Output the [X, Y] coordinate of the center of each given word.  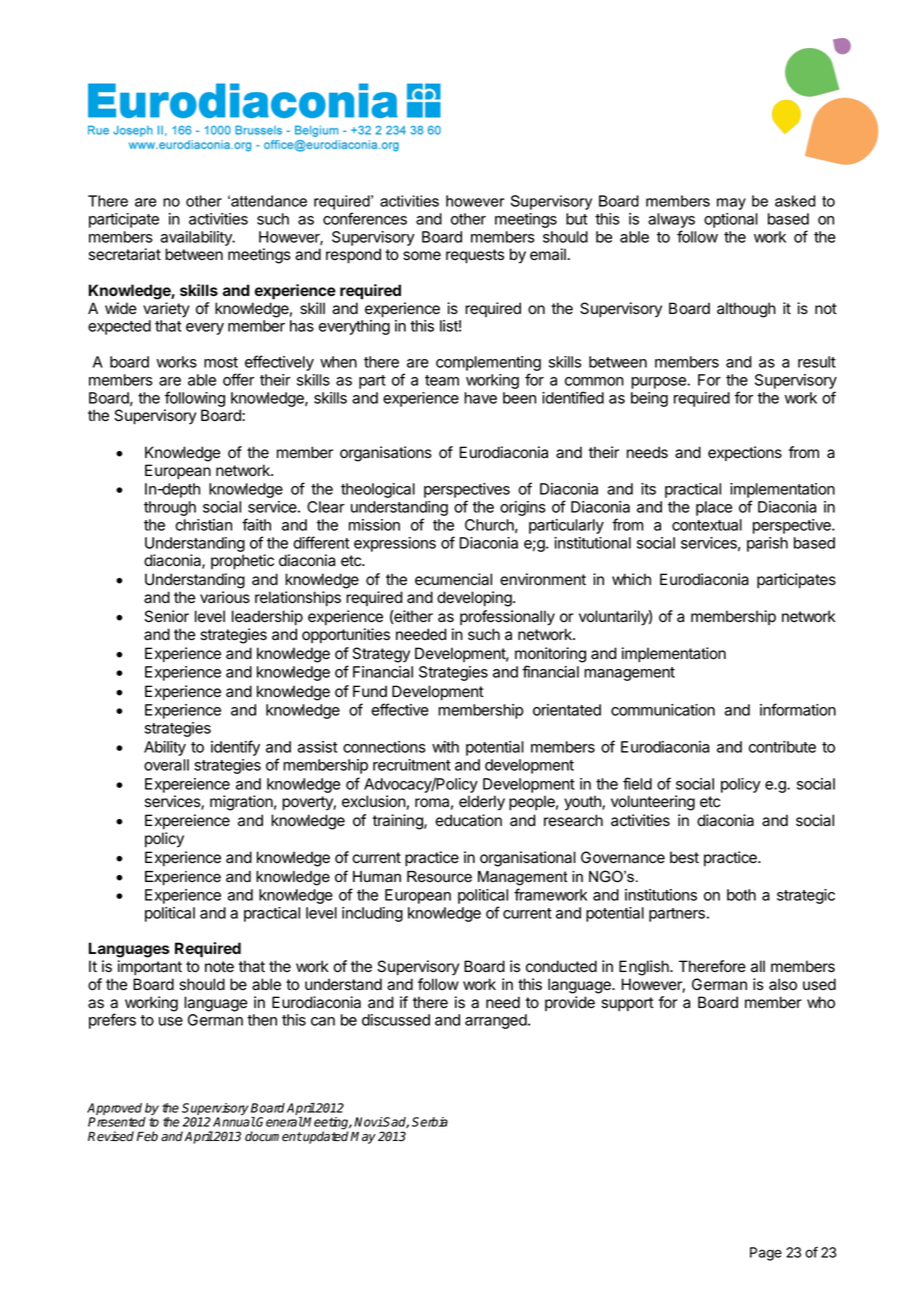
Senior [167, 616]
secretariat [125, 254]
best [684, 857]
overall [166, 765]
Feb [147, 1136]
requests [475, 256]
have [480, 398]
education [468, 820]
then [262, 1020]
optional [731, 220]
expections [745, 453]
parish [767, 544]
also [783, 984]
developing [475, 599]
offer [238, 379]
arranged [496, 1021]
